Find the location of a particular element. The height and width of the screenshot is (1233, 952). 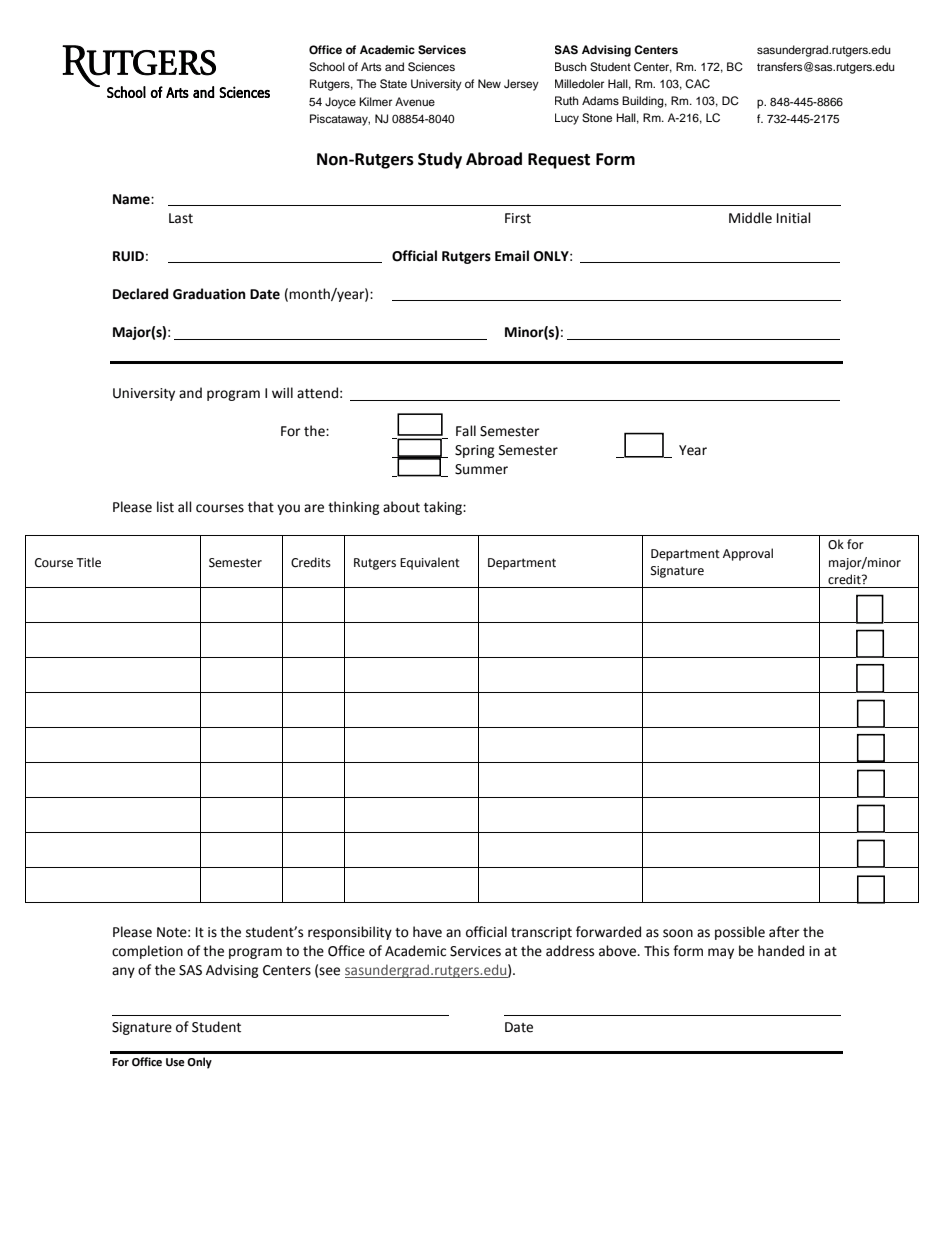

Declared is located at coordinates (140, 294).
